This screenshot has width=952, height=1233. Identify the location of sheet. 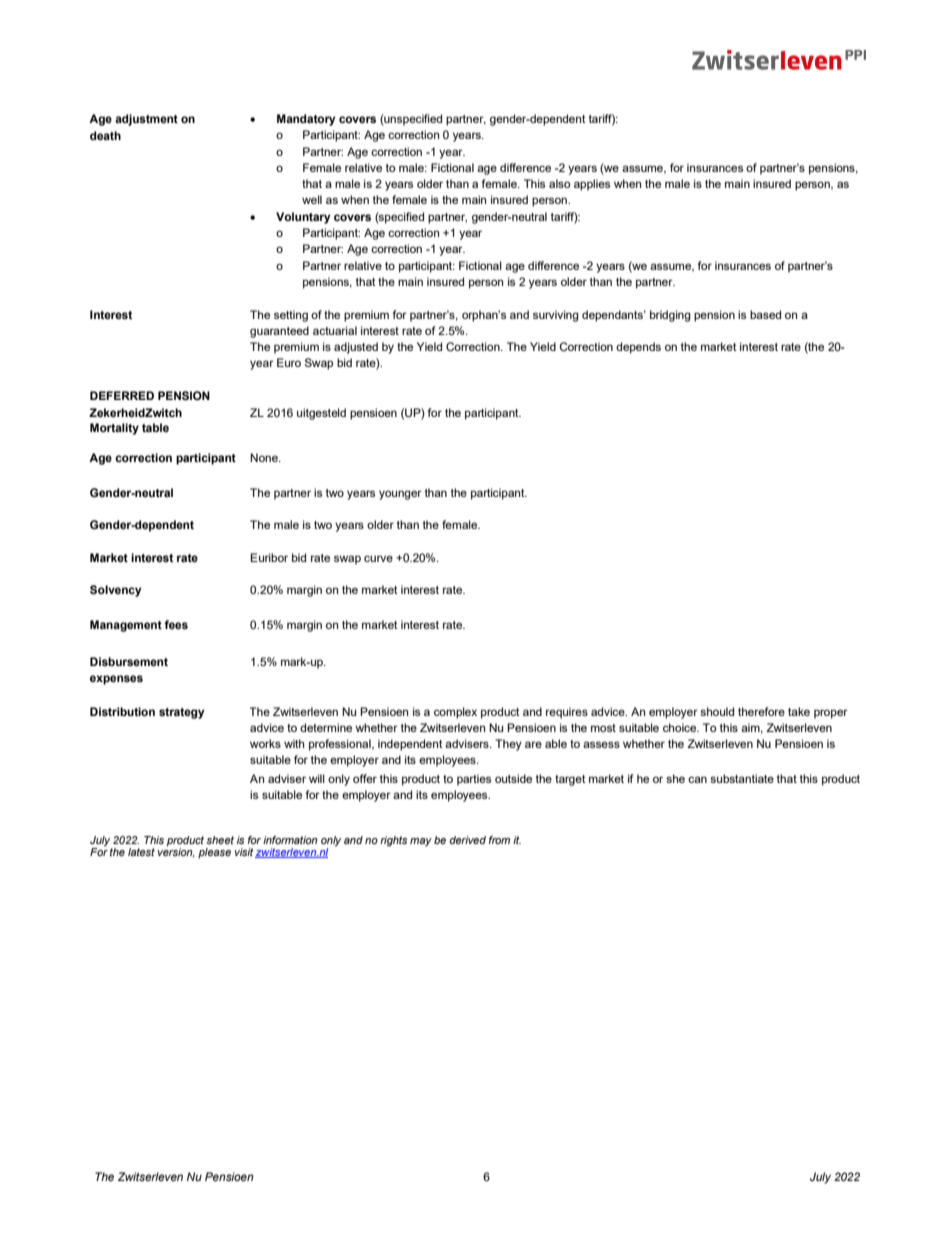
(220, 840).
